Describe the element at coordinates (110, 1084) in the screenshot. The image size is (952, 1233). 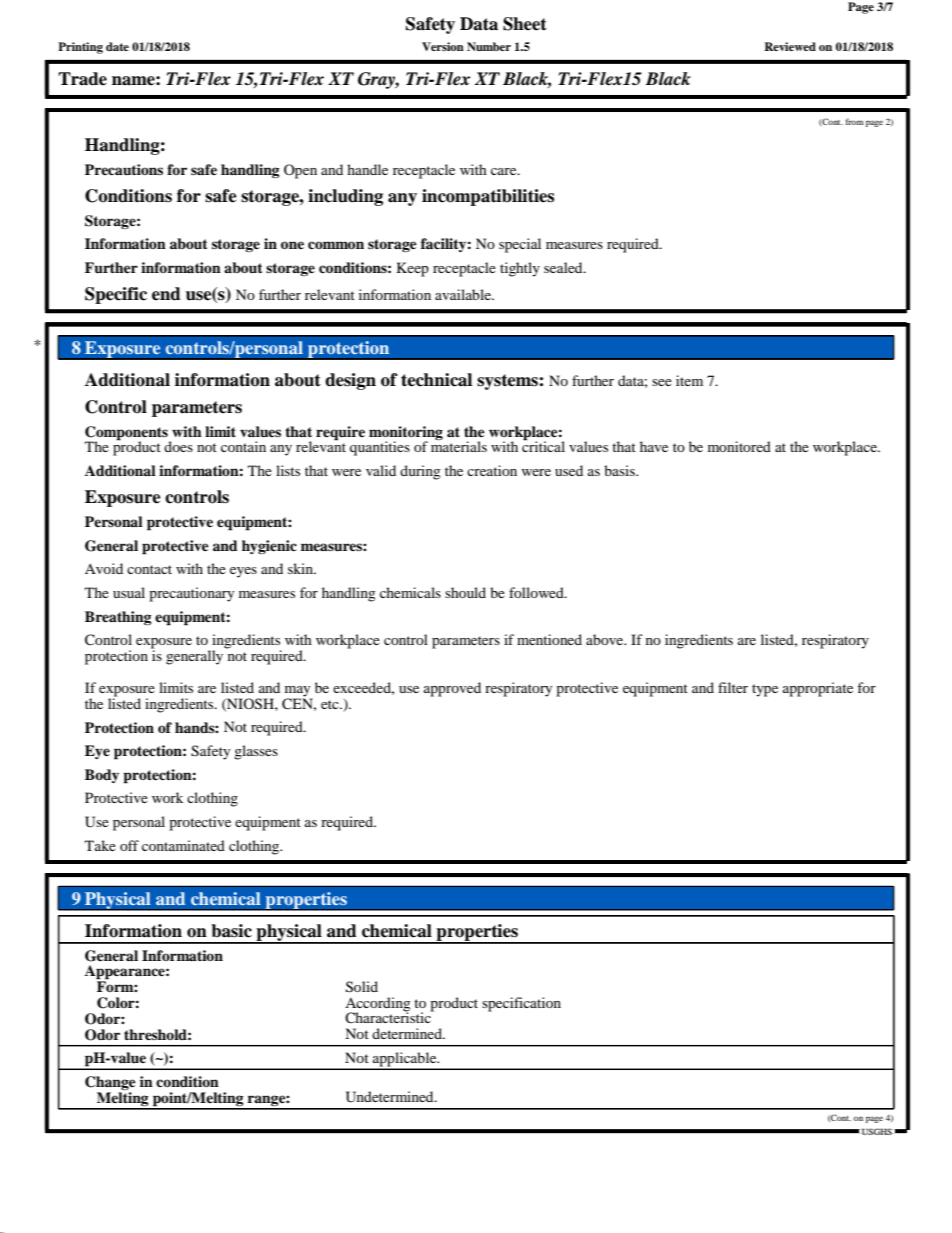
I see `Change` at that location.
